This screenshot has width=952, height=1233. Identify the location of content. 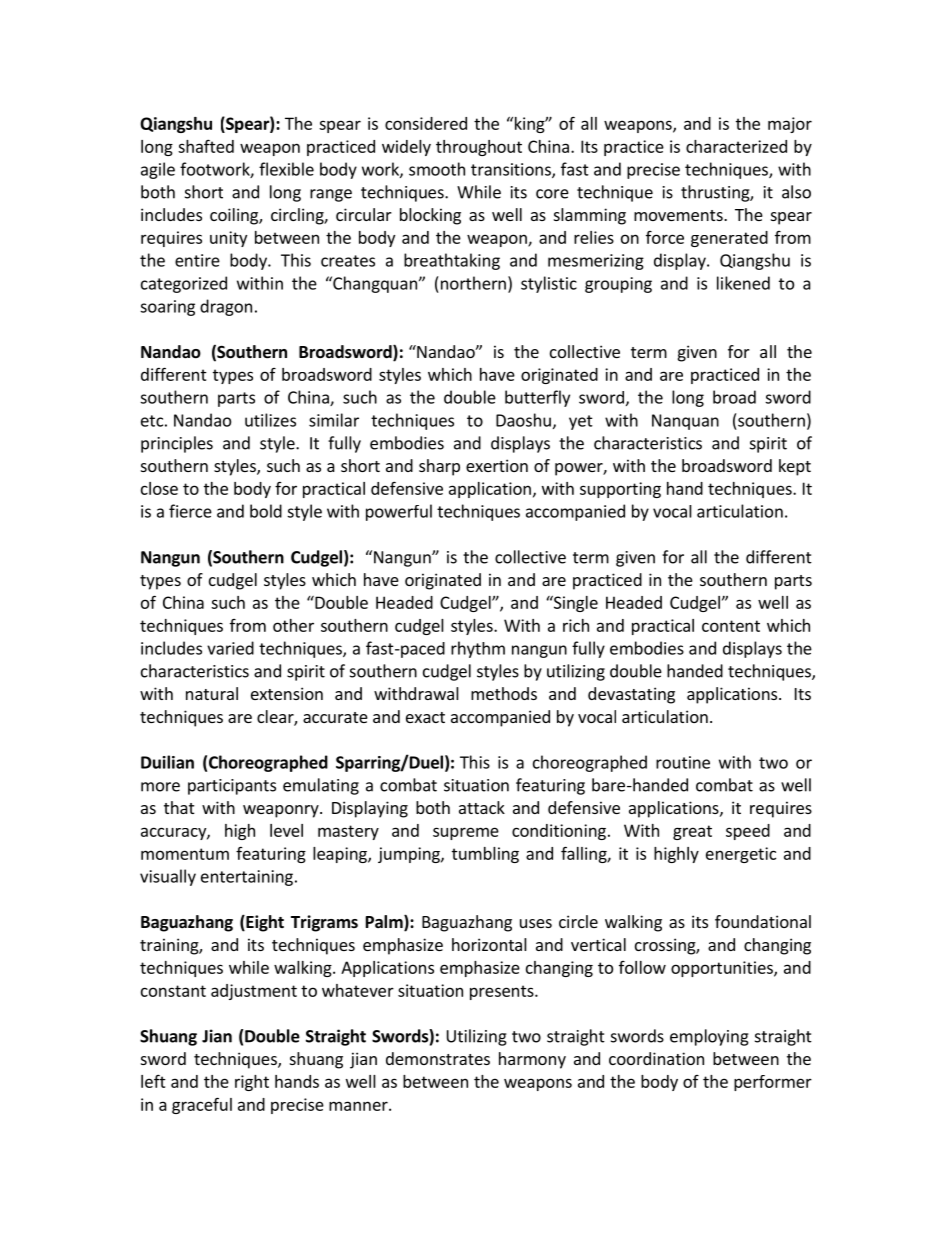
(731, 626).
